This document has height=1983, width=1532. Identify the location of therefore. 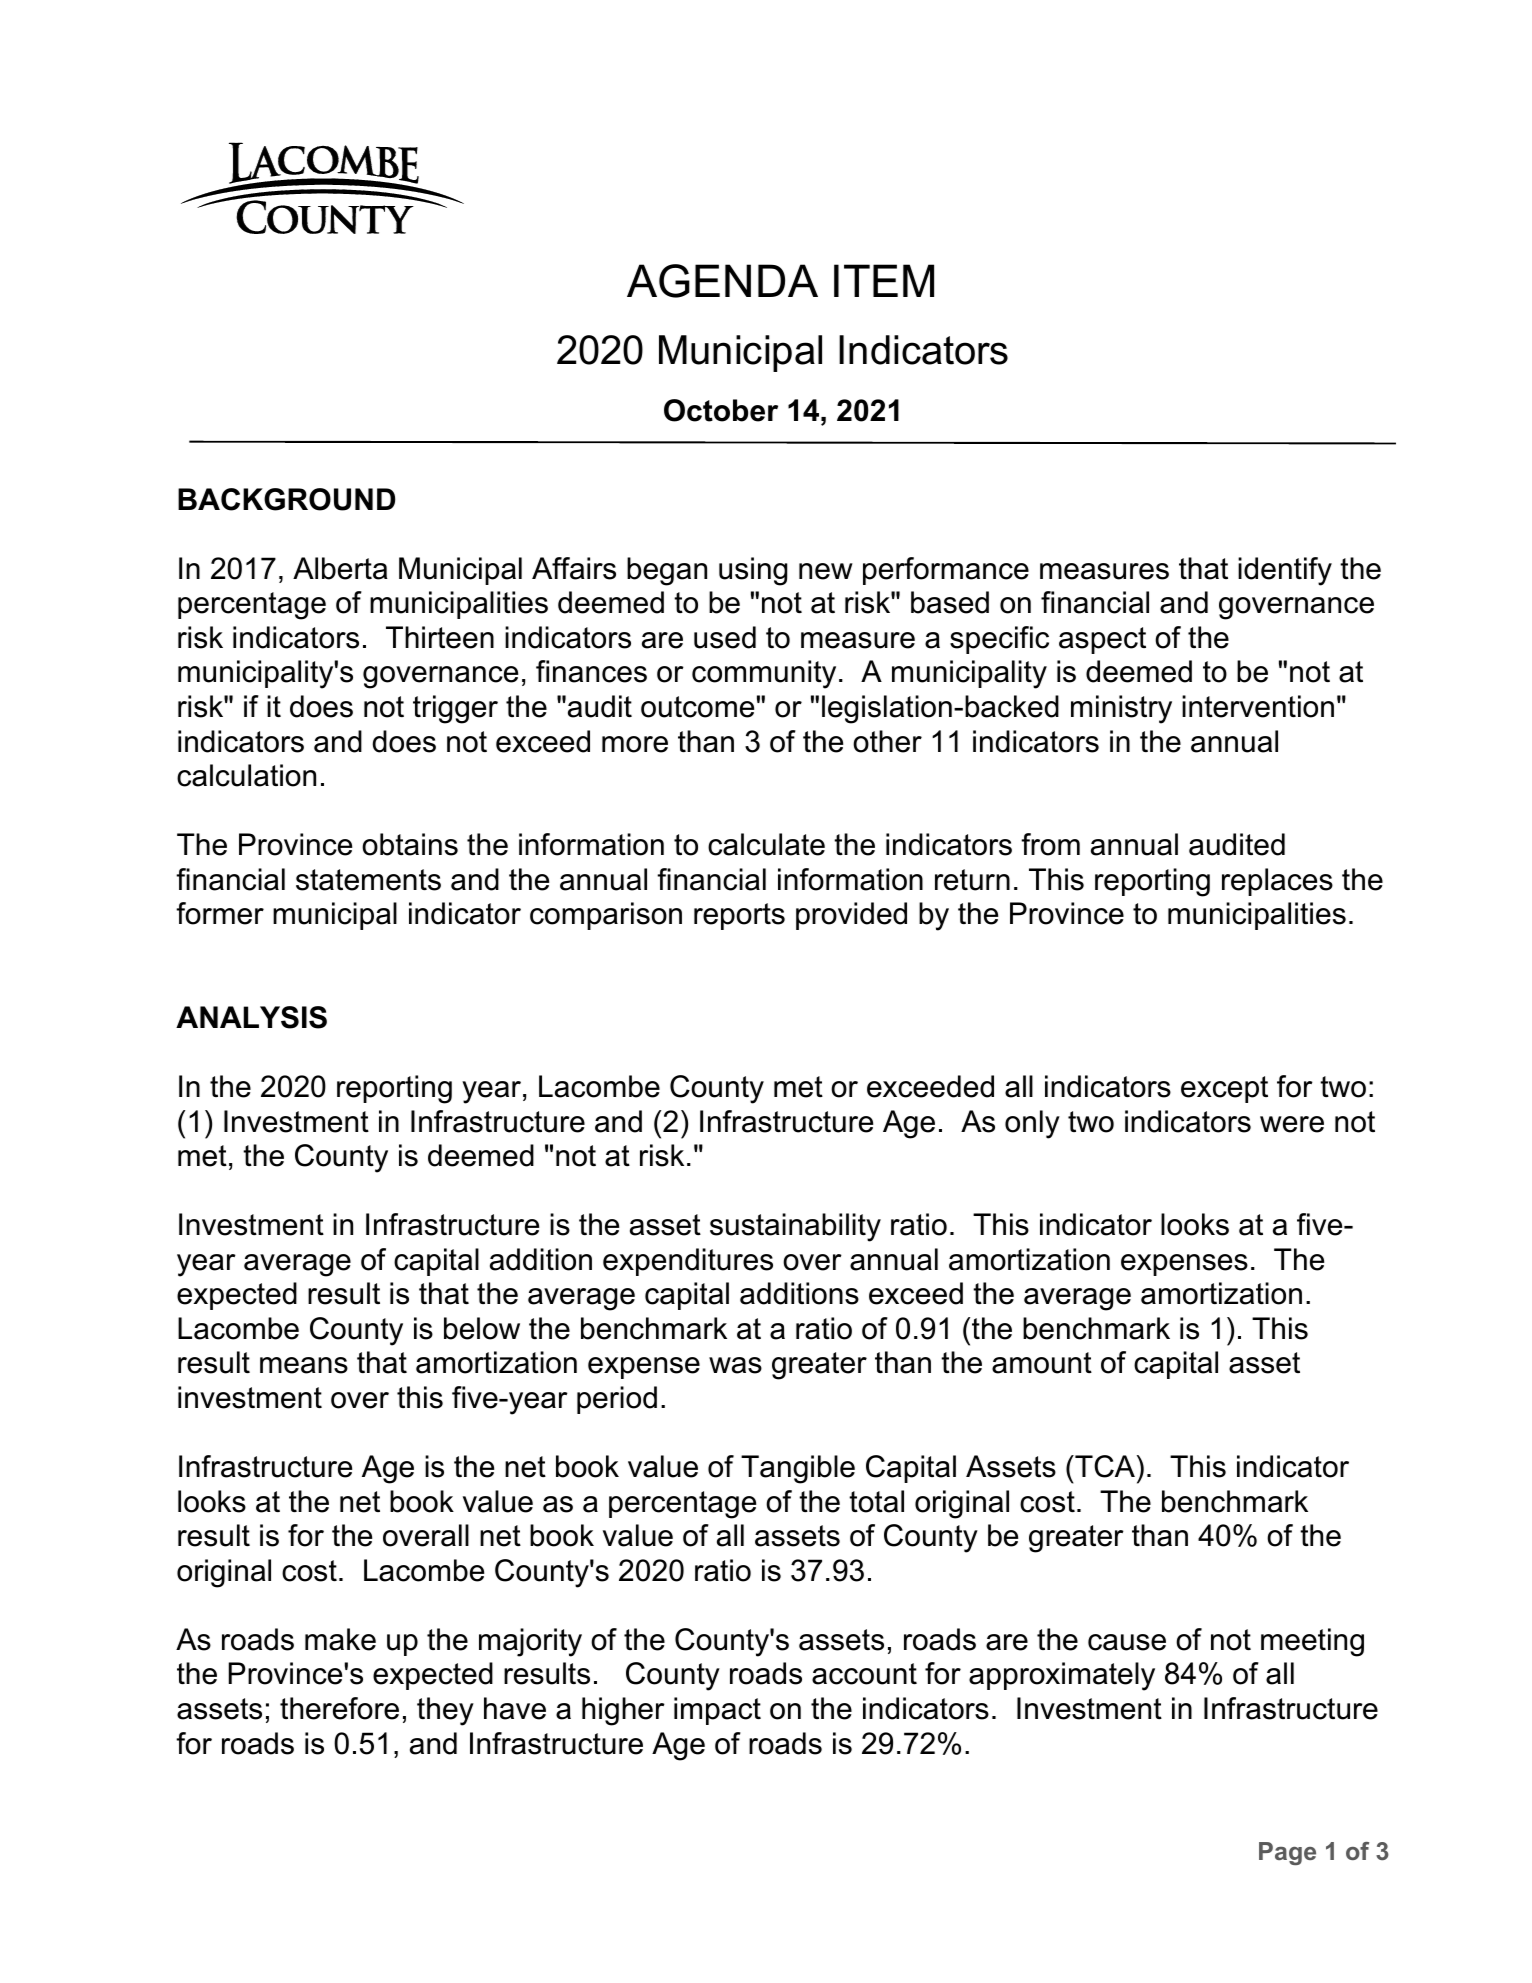
(339, 1708).
